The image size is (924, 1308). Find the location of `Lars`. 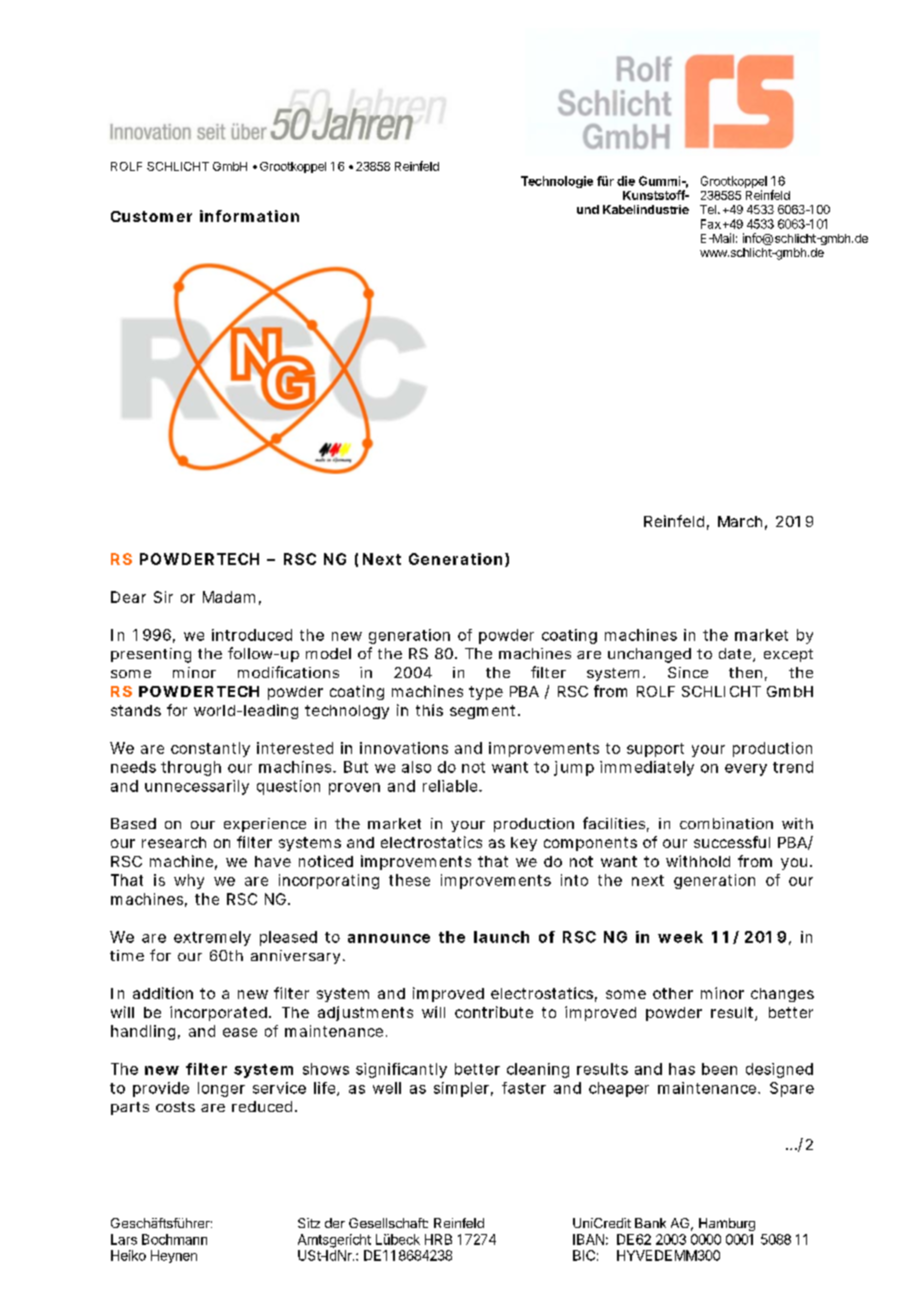

Lars is located at coordinates (124, 1239).
